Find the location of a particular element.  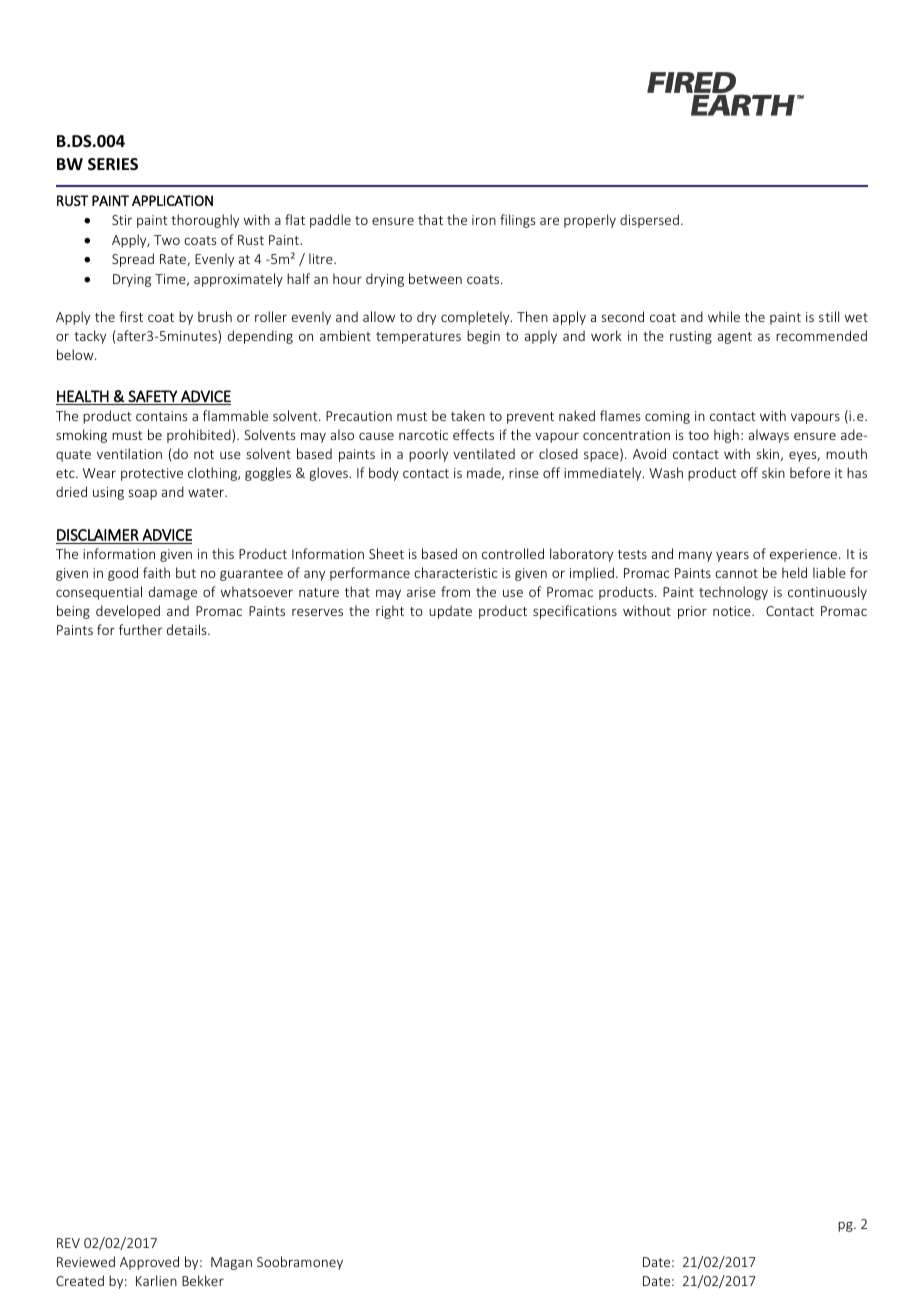

Approved is located at coordinates (149, 1263).
